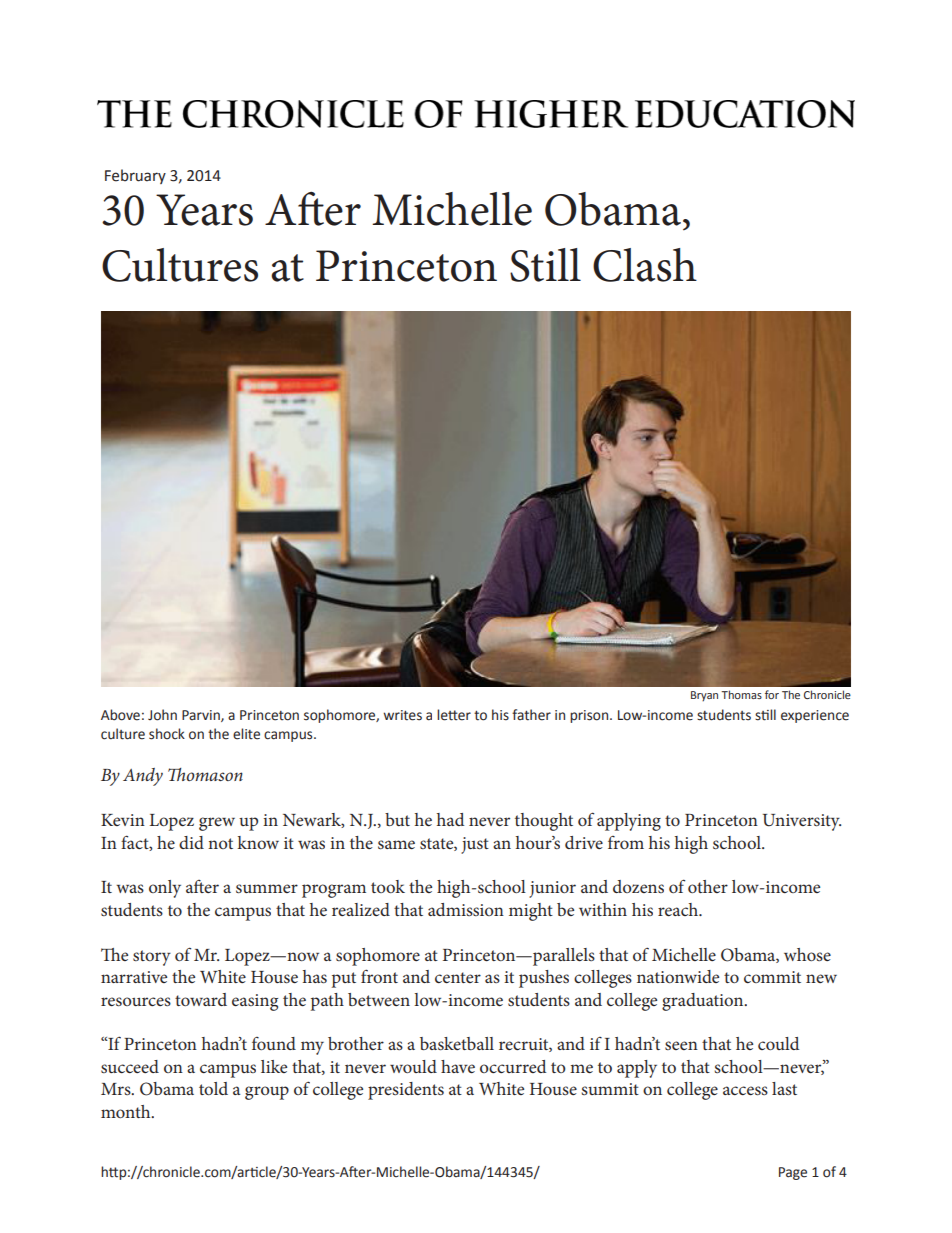 The width and height of the screenshot is (952, 1233). What do you see at coordinates (466, 909) in the screenshot?
I see `admission` at bounding box center [466, 909].
